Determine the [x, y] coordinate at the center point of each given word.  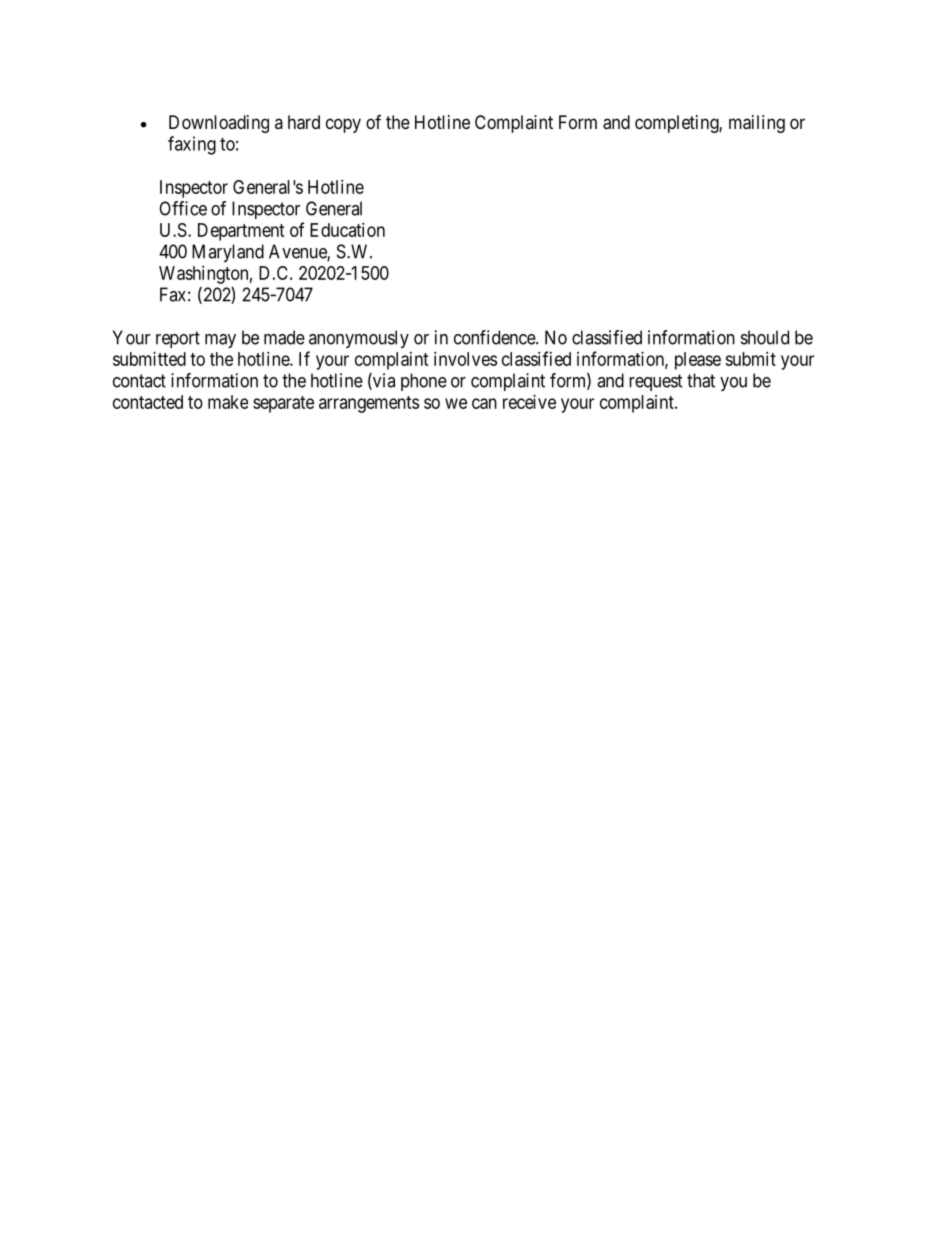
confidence [495, 337]
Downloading [219, 124]
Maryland [228, 253]
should [765, 337]
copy [343, 125]
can [484, 403]
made [284, 337]
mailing [757, 124]
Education [347, 230]
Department [241, 232]
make [228, 402]
